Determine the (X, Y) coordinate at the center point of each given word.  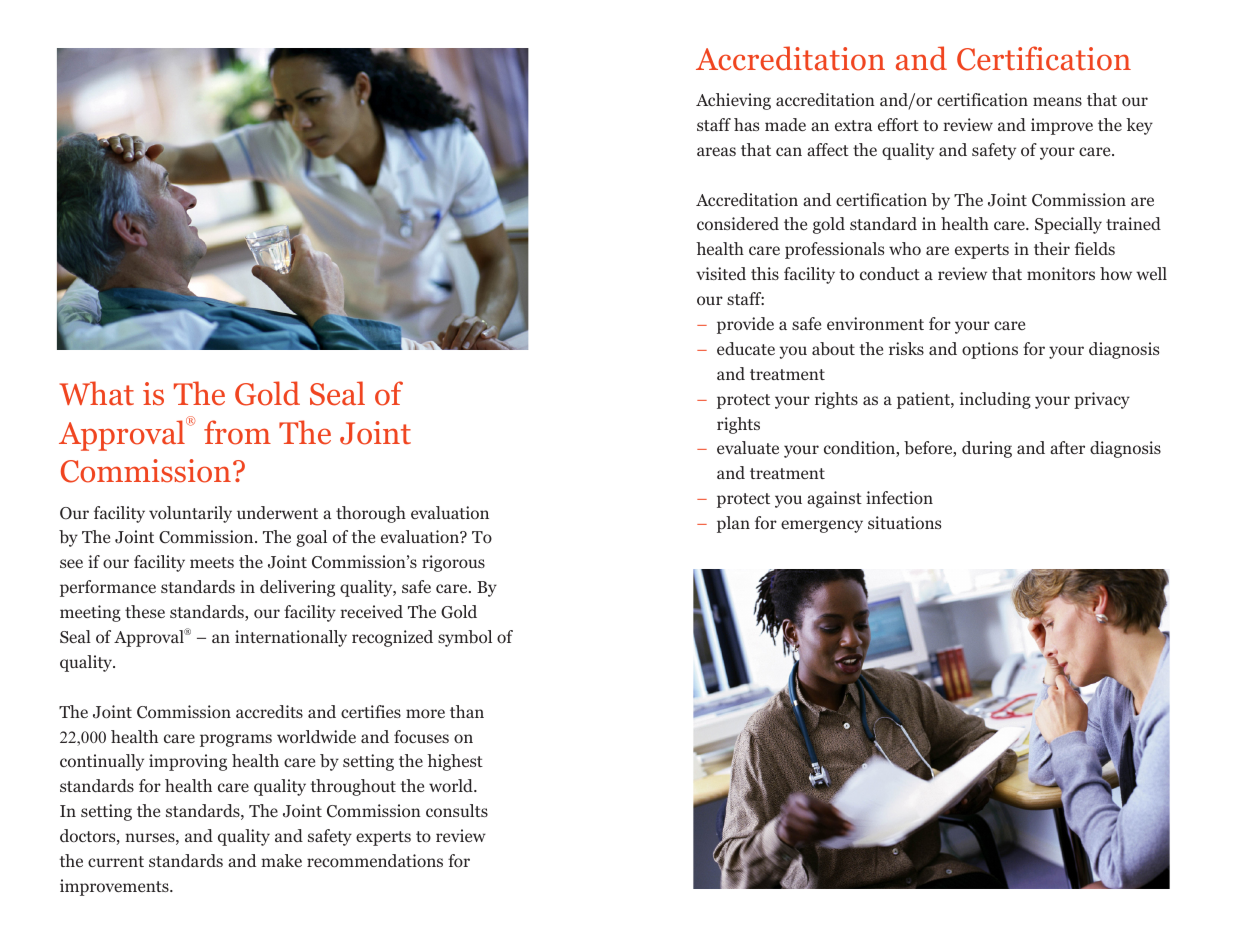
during (987, 449)
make (281, 860)
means (1057, 101)
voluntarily (190, 514)
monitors (1061, 274)
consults (457, 810)
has (746, 124)
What (97, 393)
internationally (291, 638)
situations (904, 522)
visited (721, 273)
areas (716, 151)
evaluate (748, 447)
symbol (465, 638)
